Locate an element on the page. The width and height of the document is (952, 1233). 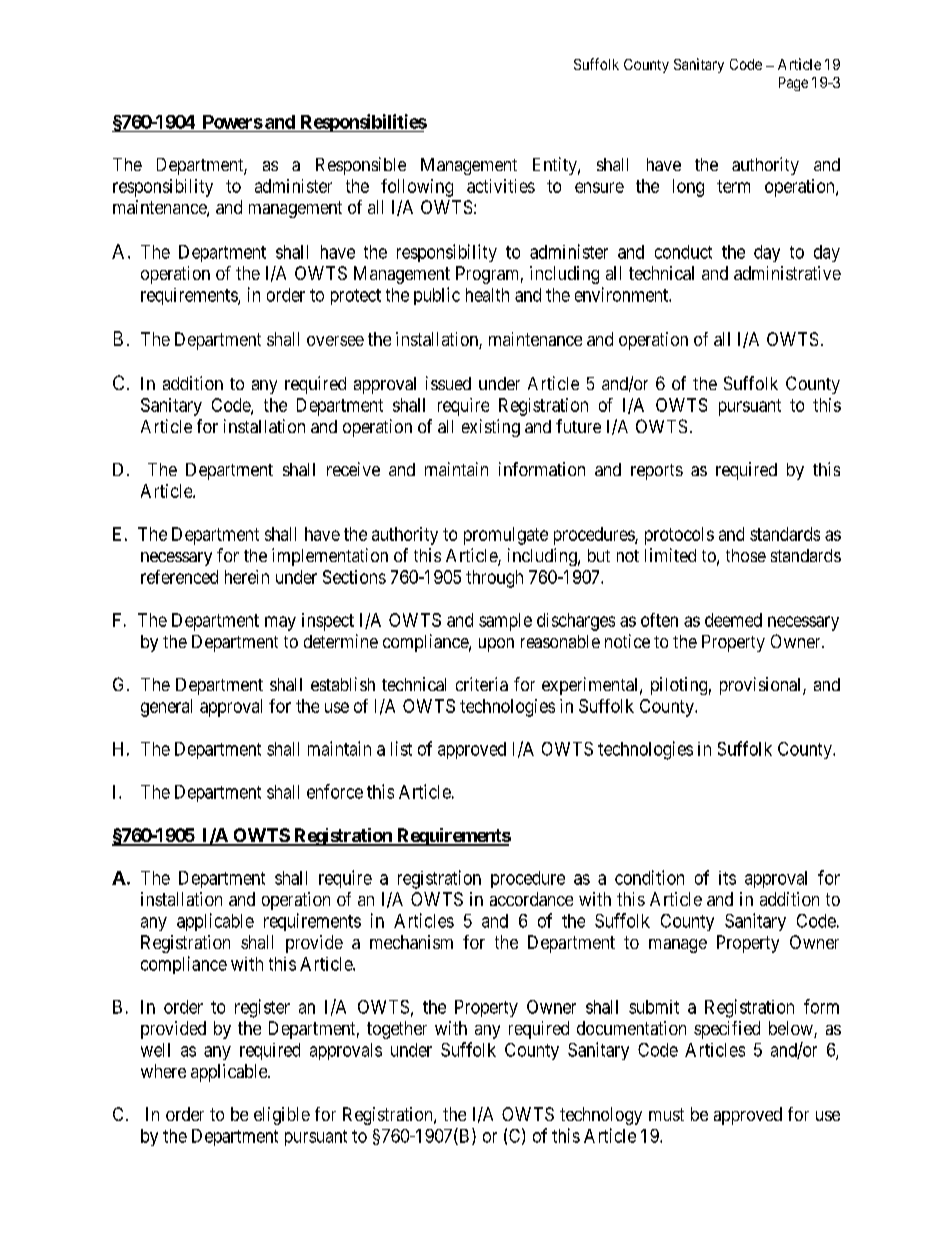
herein is located at coordinates (247, 577).
